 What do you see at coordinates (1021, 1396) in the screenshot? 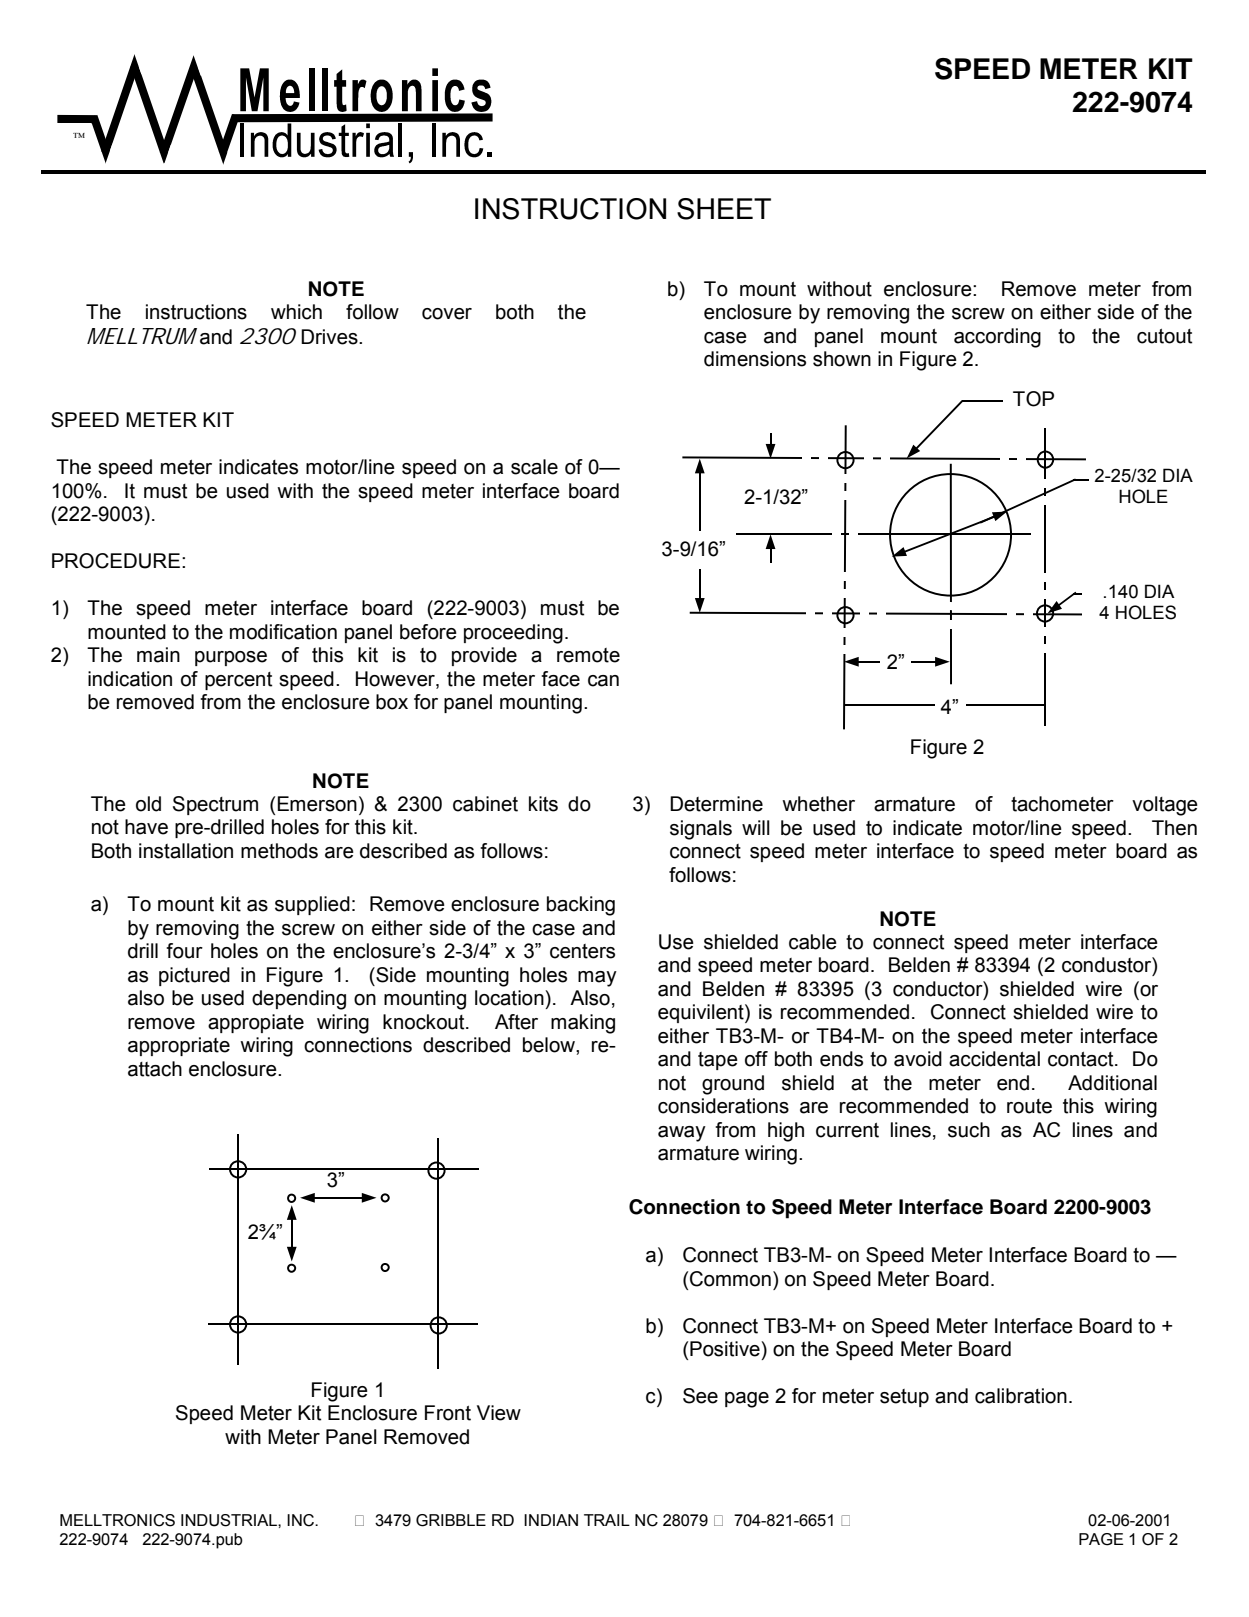
I see `calibration` at bounding box center [1021, 1396].
